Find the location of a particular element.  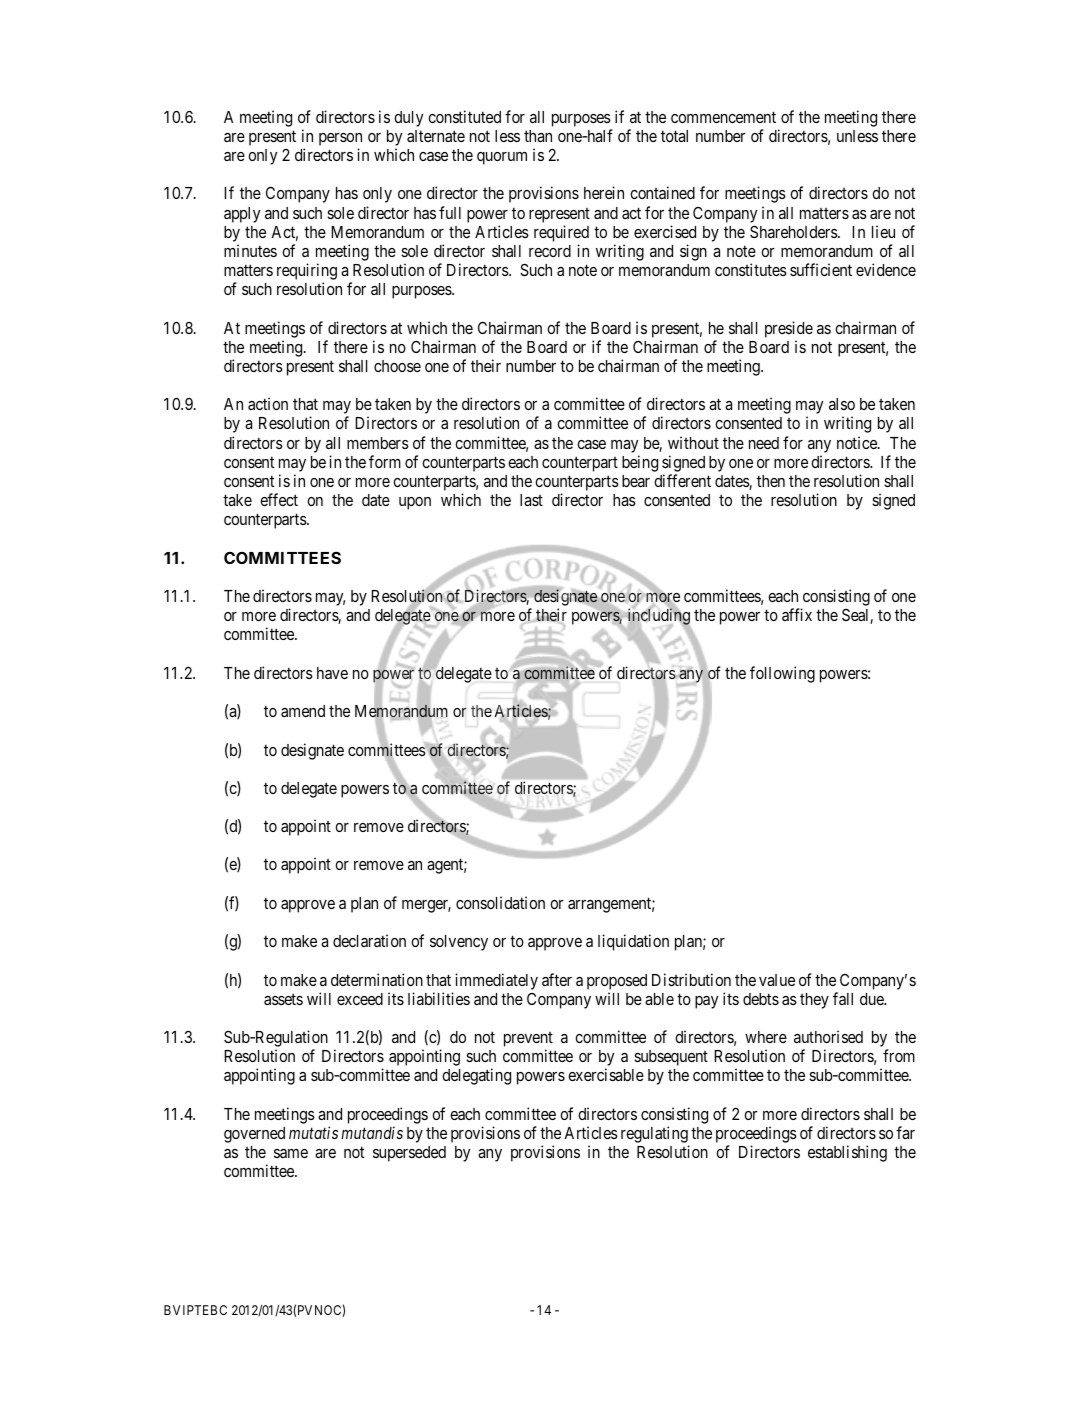

amend is located at coordinates (303, 711).
